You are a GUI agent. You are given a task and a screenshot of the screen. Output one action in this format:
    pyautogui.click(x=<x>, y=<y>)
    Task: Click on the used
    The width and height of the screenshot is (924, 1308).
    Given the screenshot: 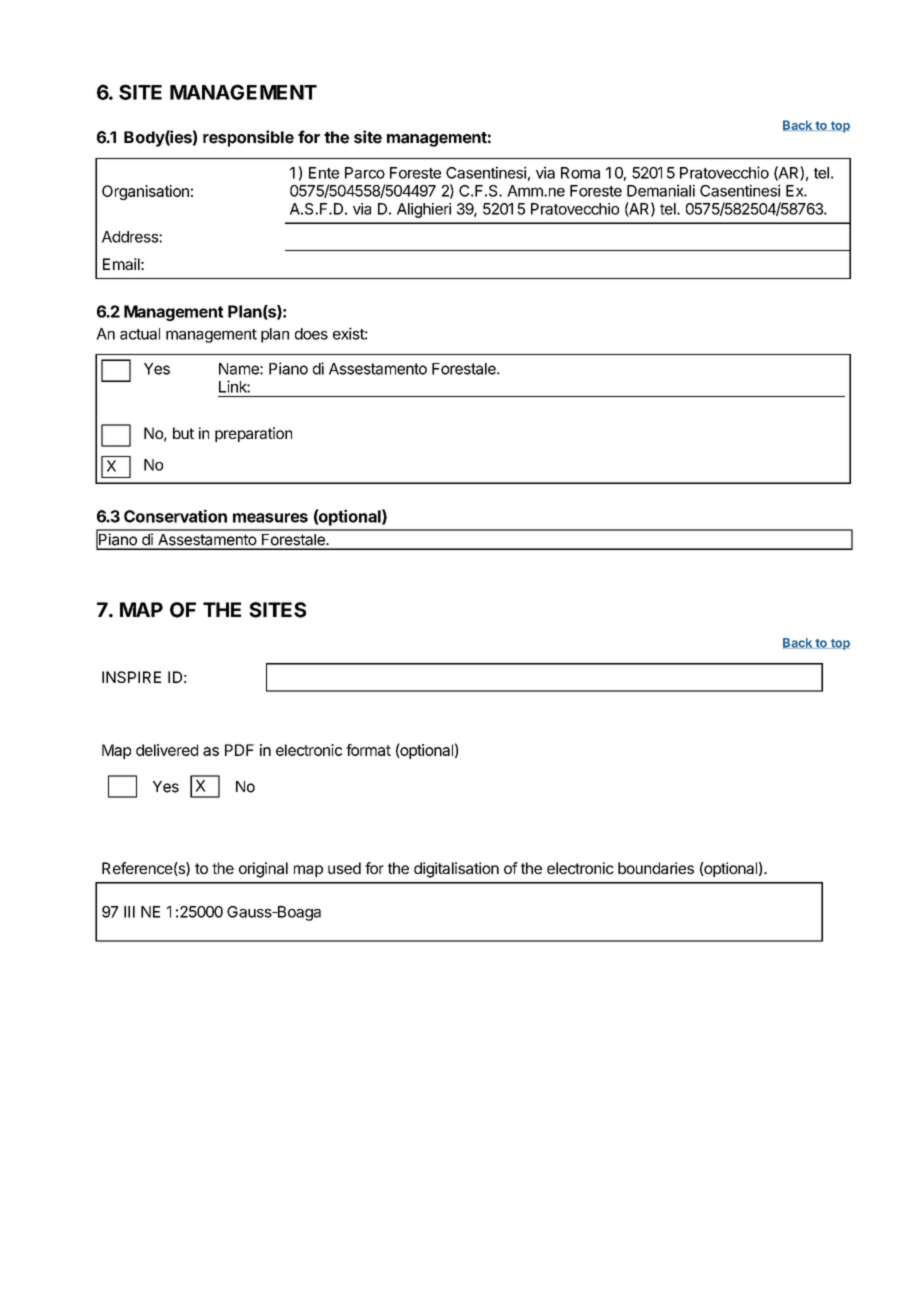 What is the action you would take?
    pyautogui.click(x=344, y=868)
